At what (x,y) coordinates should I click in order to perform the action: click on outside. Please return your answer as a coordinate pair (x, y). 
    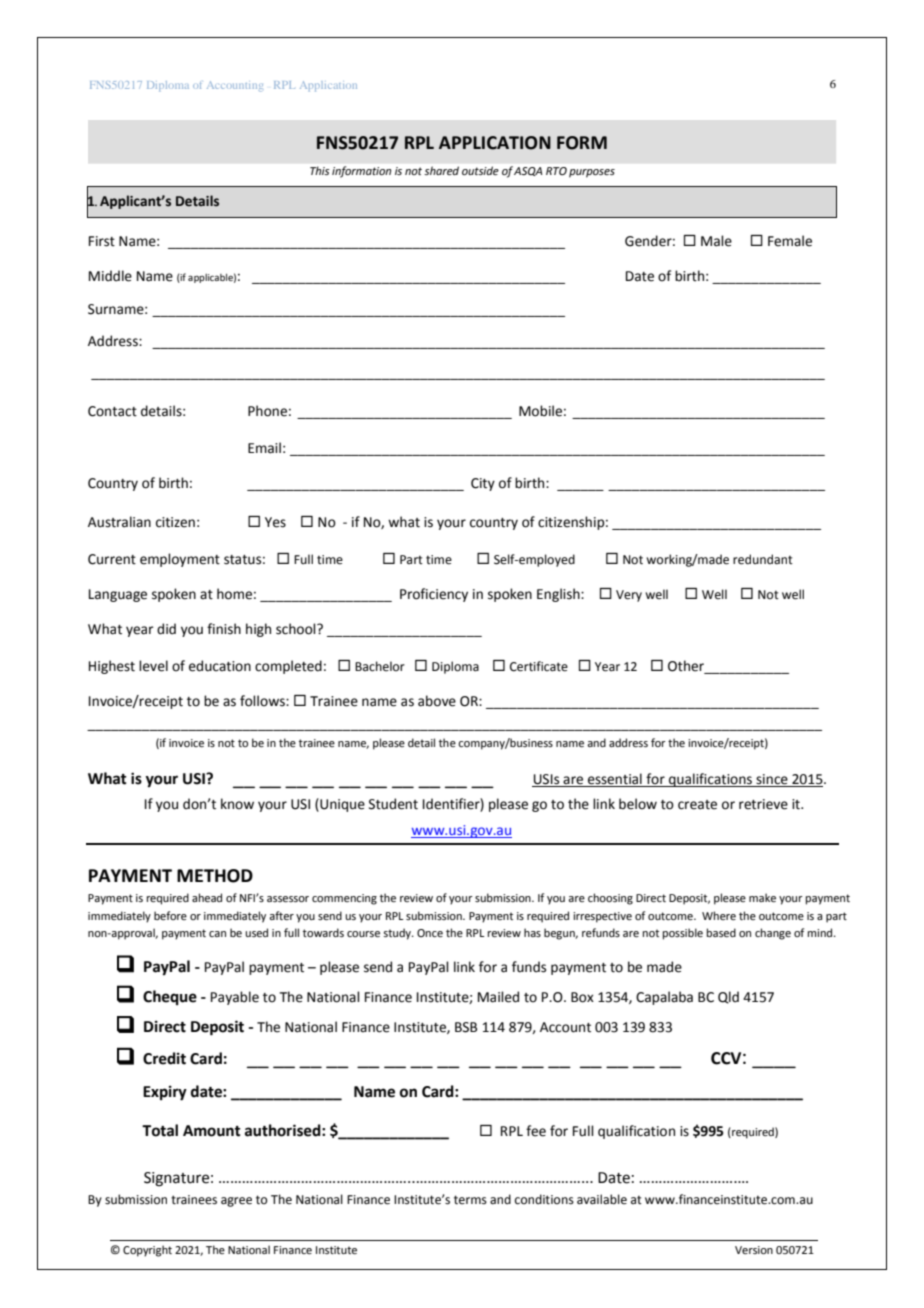
    Looking at the image, I should click on (480, 170).
